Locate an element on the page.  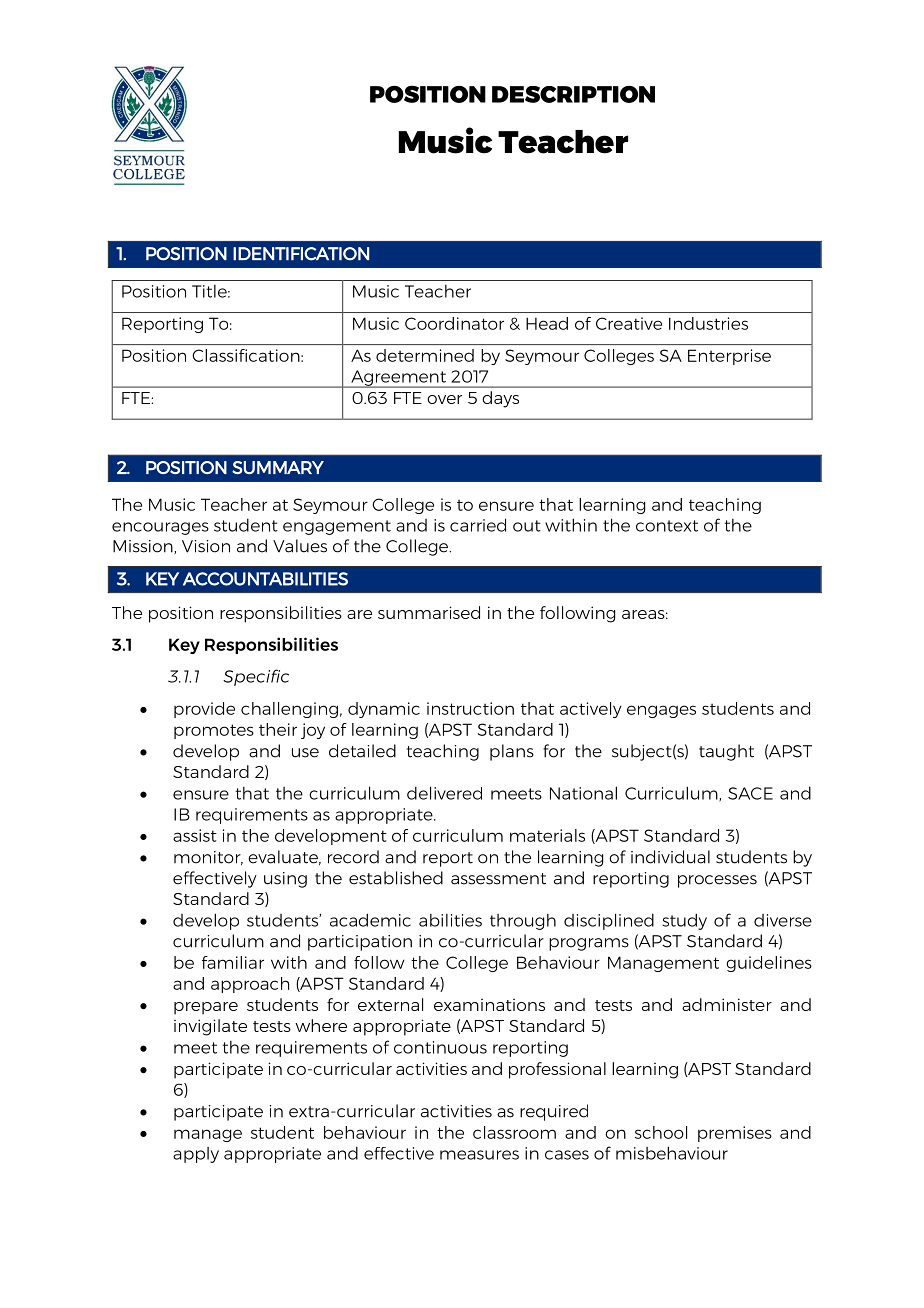
SUMMARY is located at coordinates (278, 467).
